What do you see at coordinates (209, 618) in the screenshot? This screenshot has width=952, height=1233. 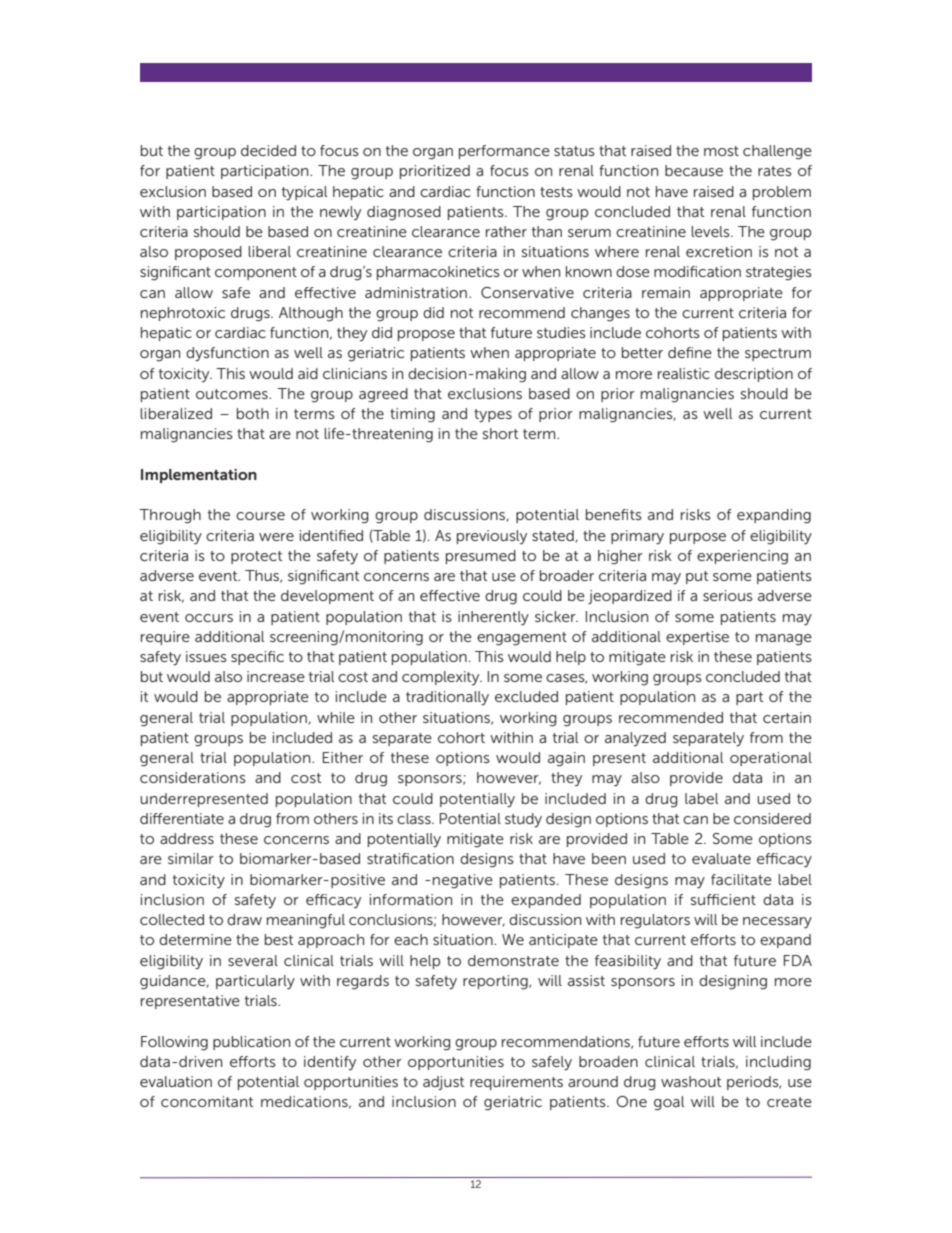 I see `occurs` at bounding box center [209, 618].
